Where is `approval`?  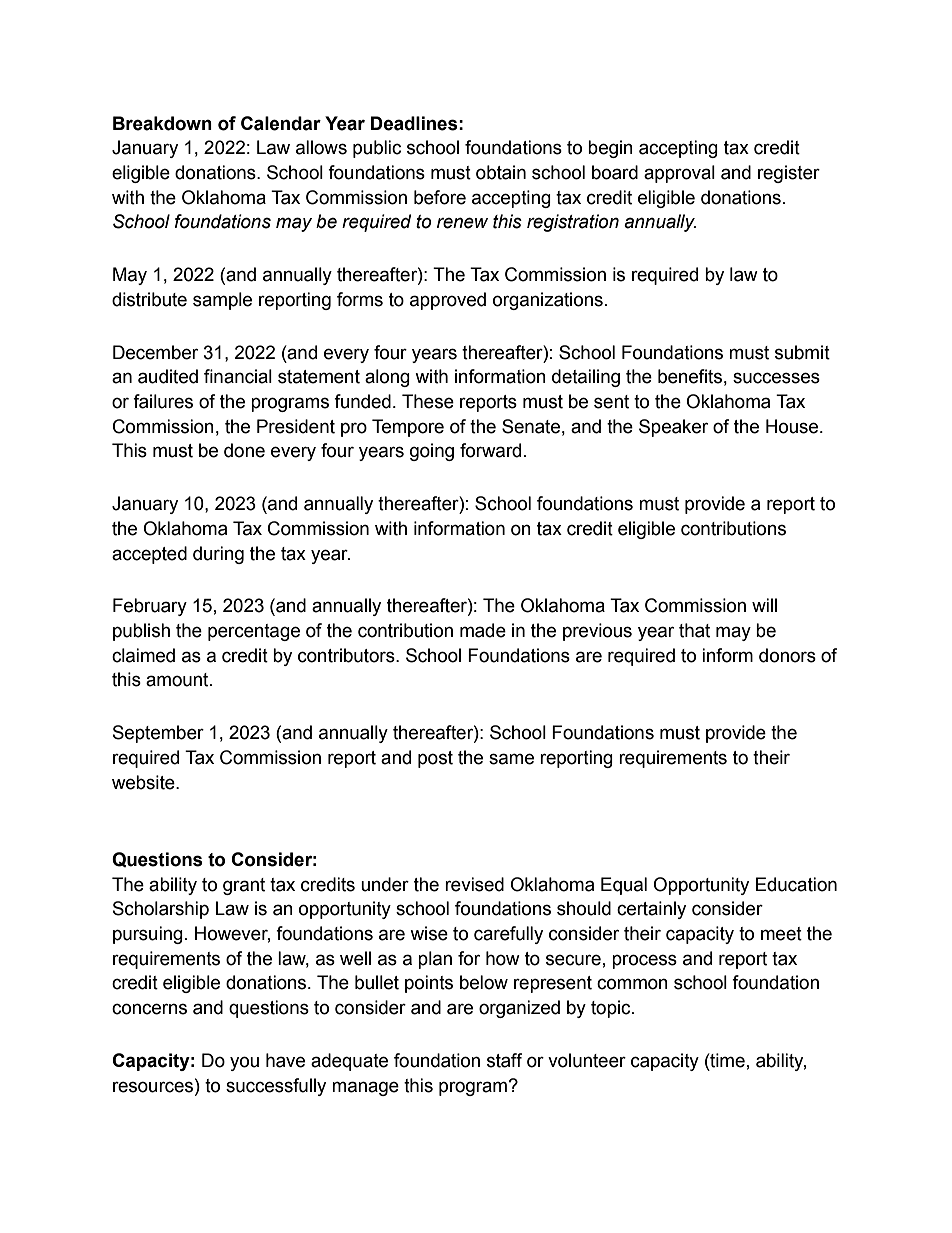
approval is located at coordinates (679, 174).
